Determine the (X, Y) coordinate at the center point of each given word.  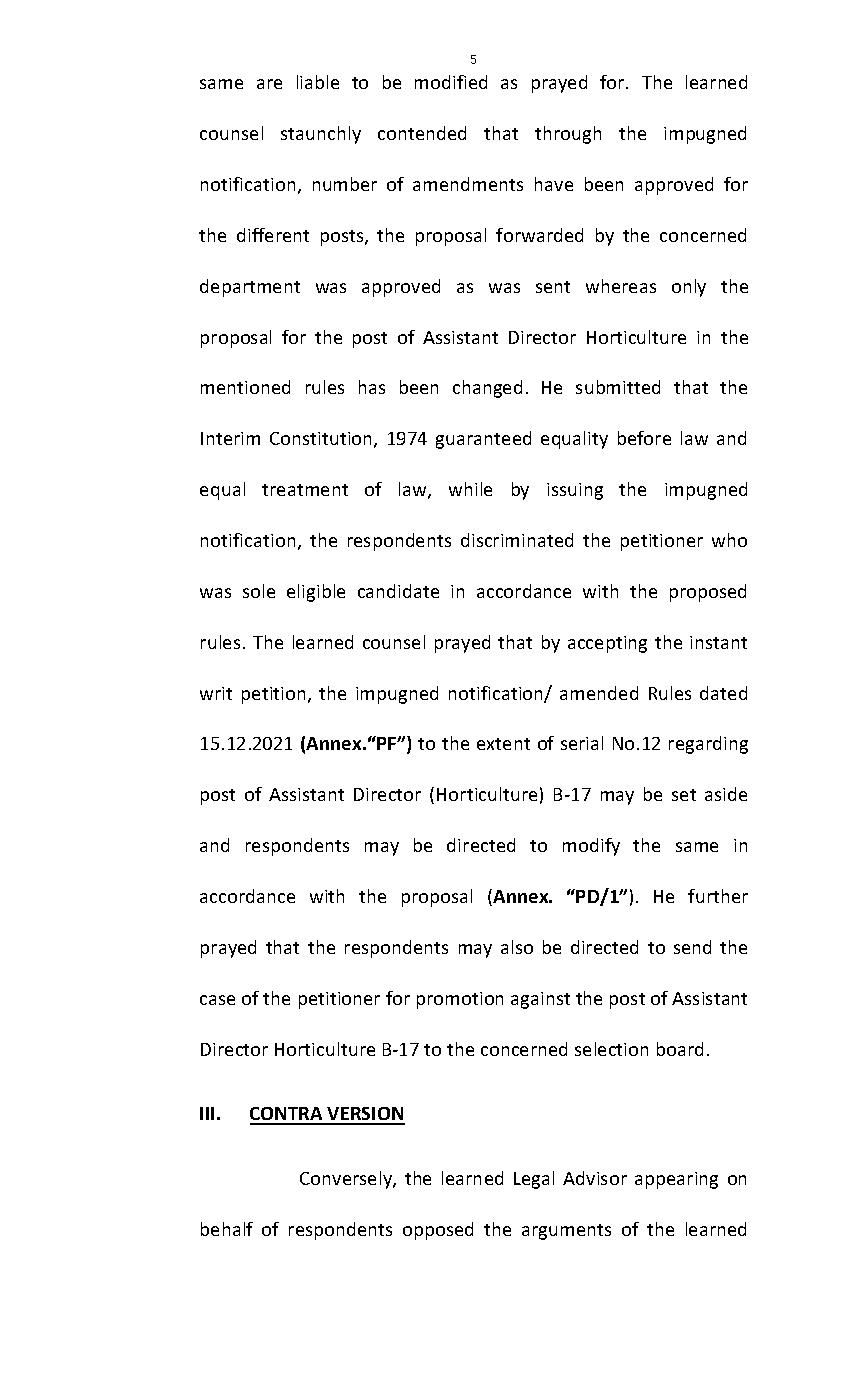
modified (451, 82)
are (269, 84)
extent (503, 744)
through (568, 135)
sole (259, 591)
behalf (227, 1229)
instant (718, 642)
